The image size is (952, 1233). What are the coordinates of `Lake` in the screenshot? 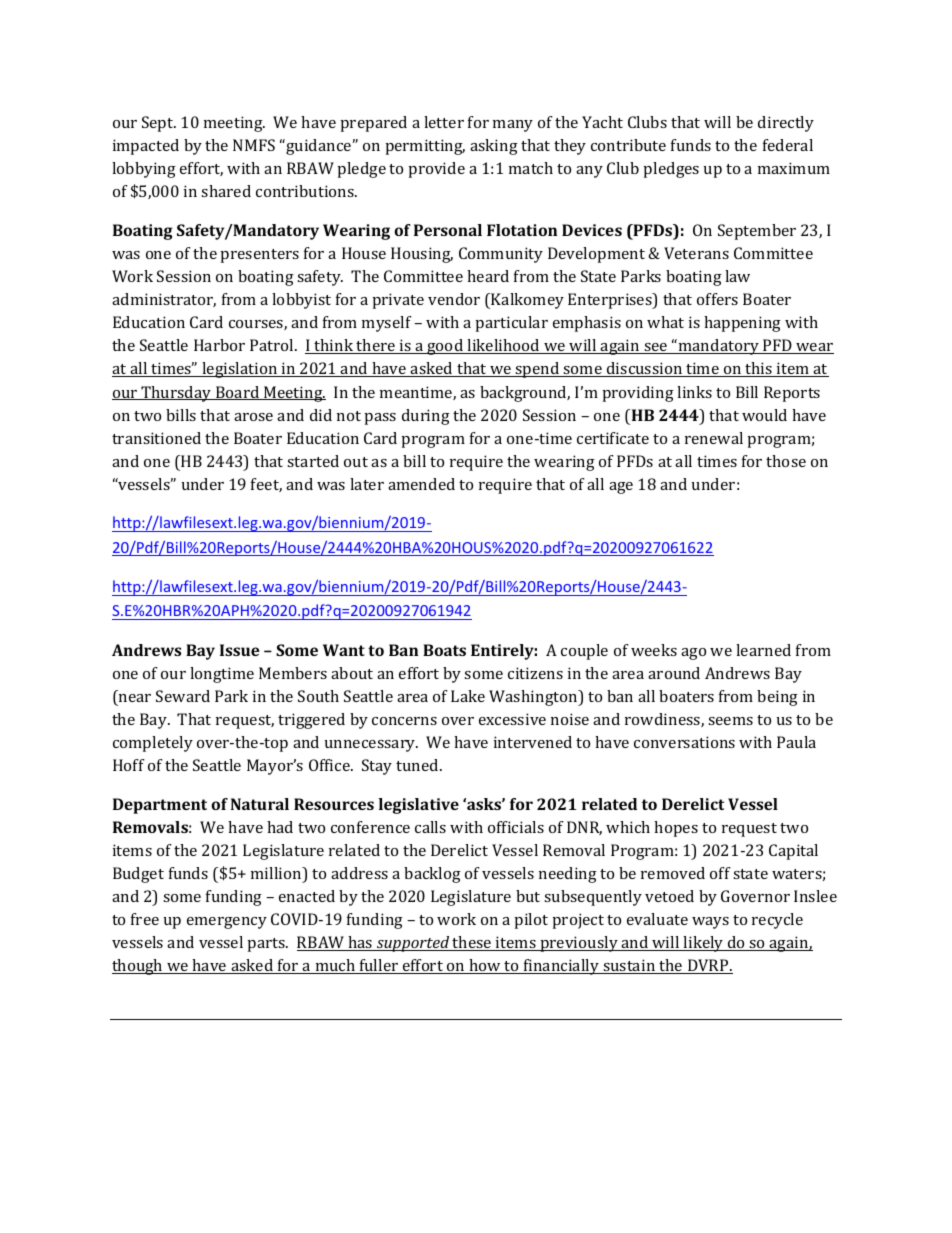 It's located at (468, 696).
